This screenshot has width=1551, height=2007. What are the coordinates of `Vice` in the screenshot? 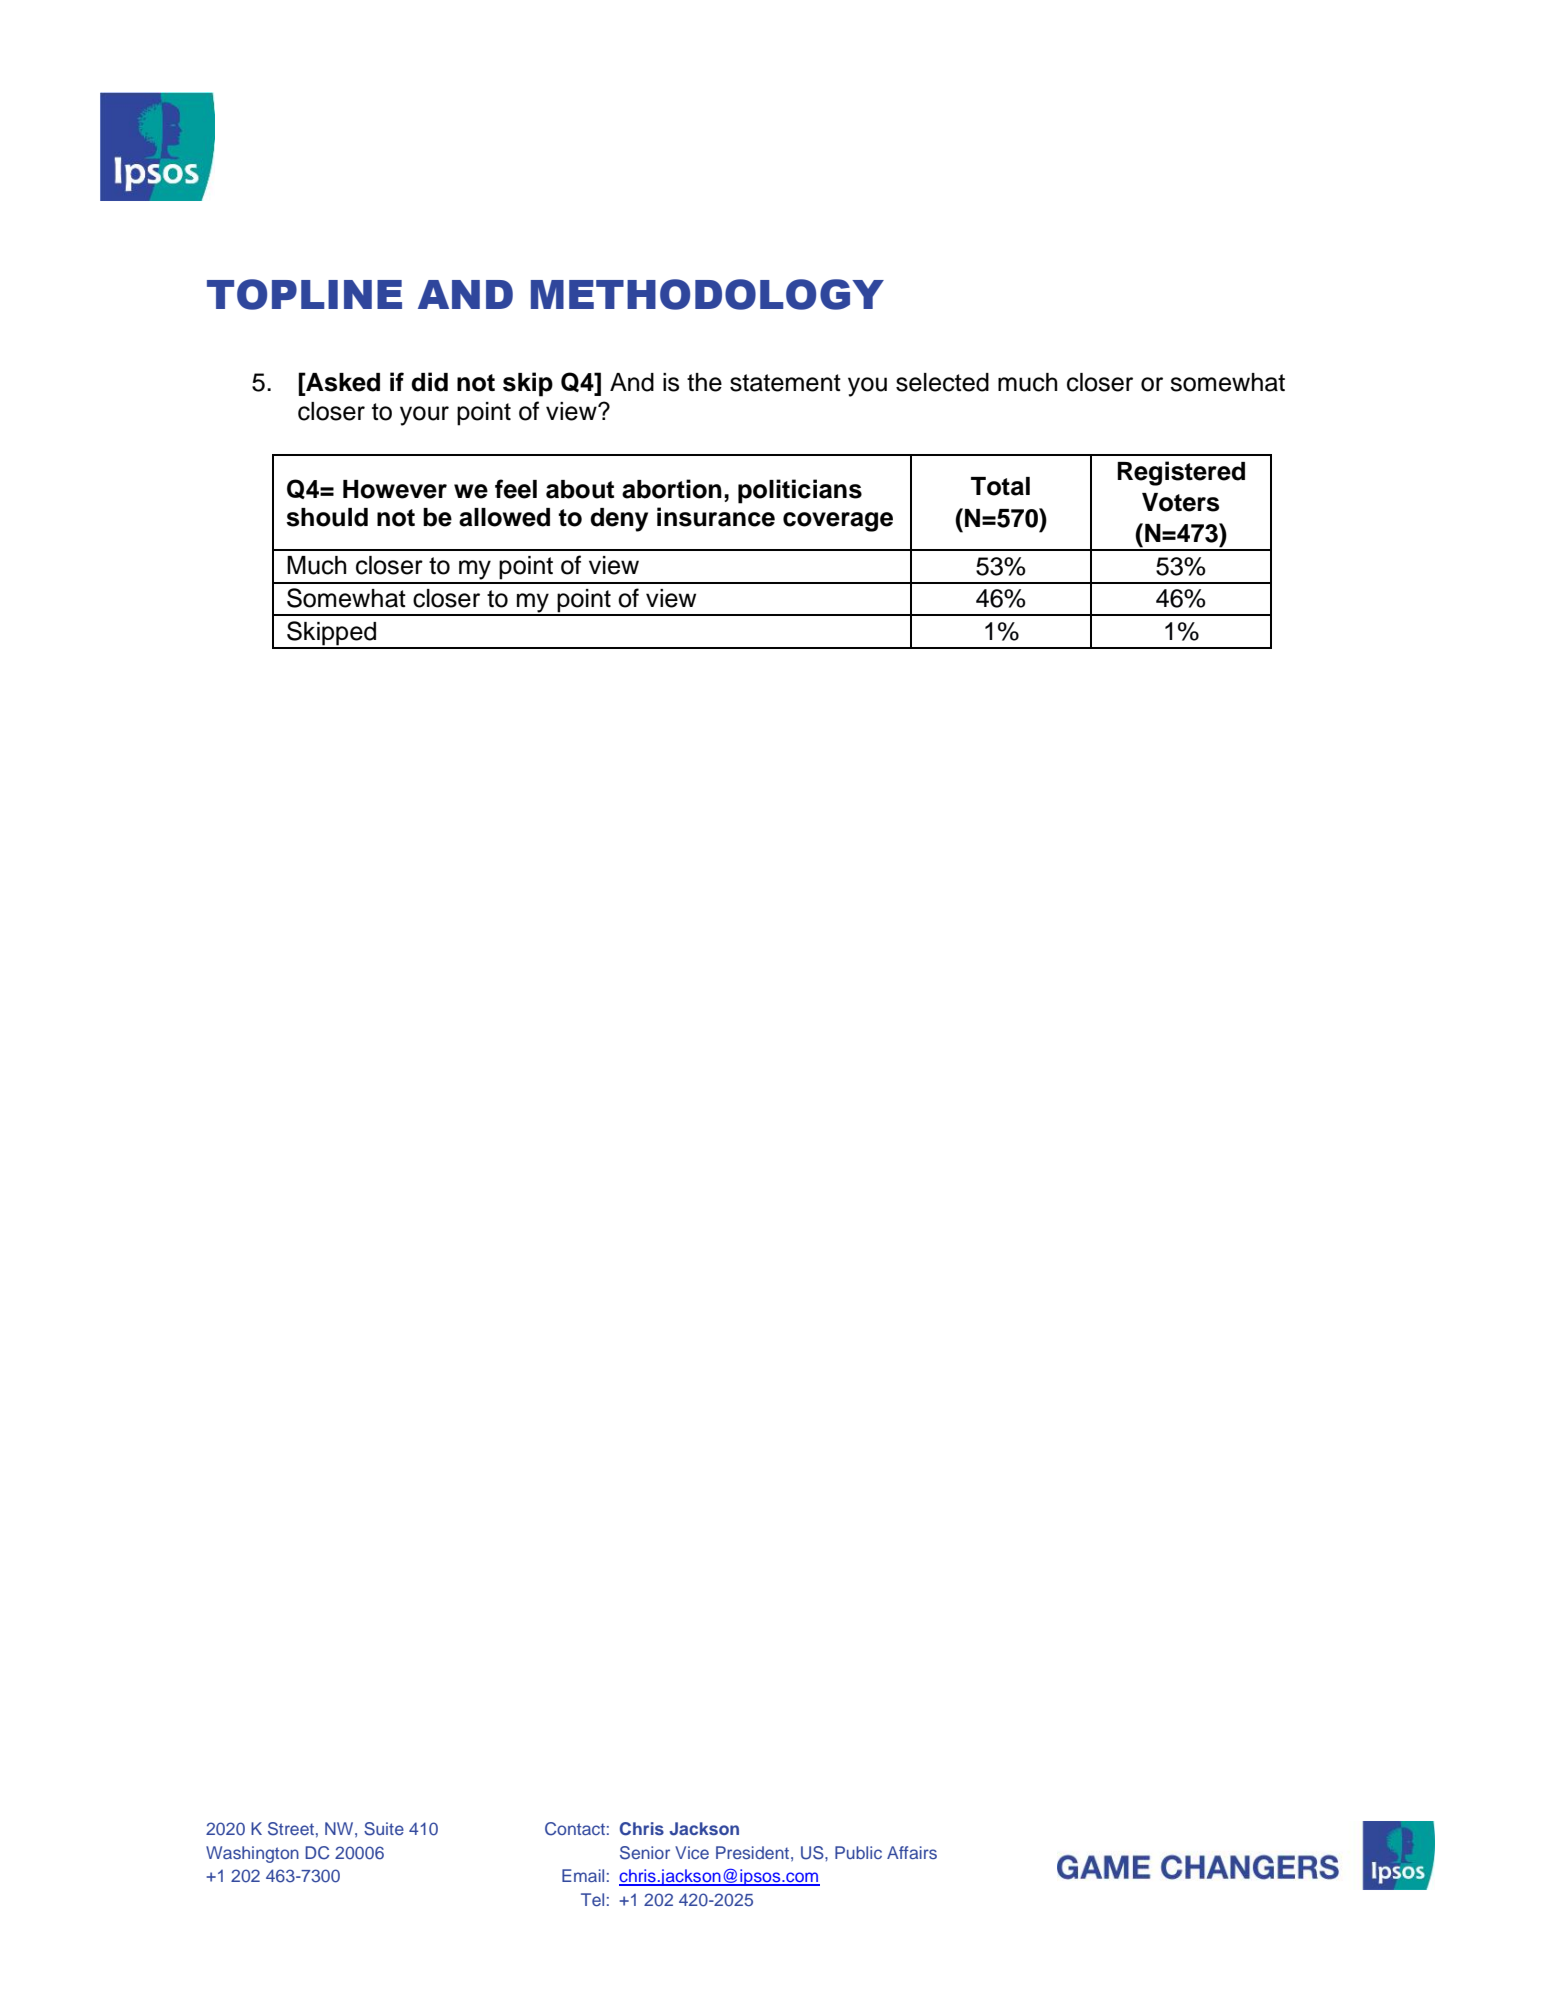 It's located at (692, 1852).
